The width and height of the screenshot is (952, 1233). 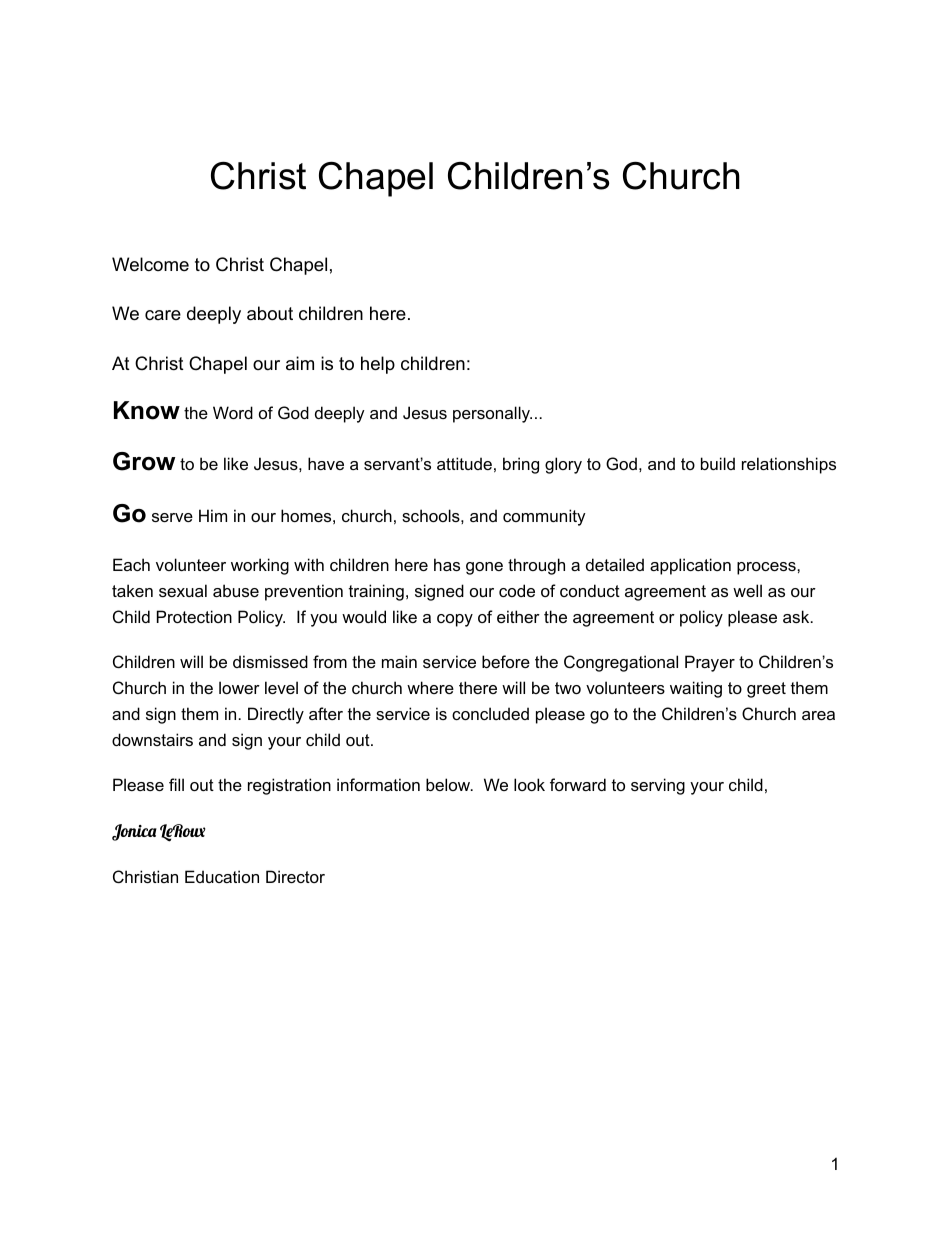 I want to click on serving, so click(x=658, y=786).
